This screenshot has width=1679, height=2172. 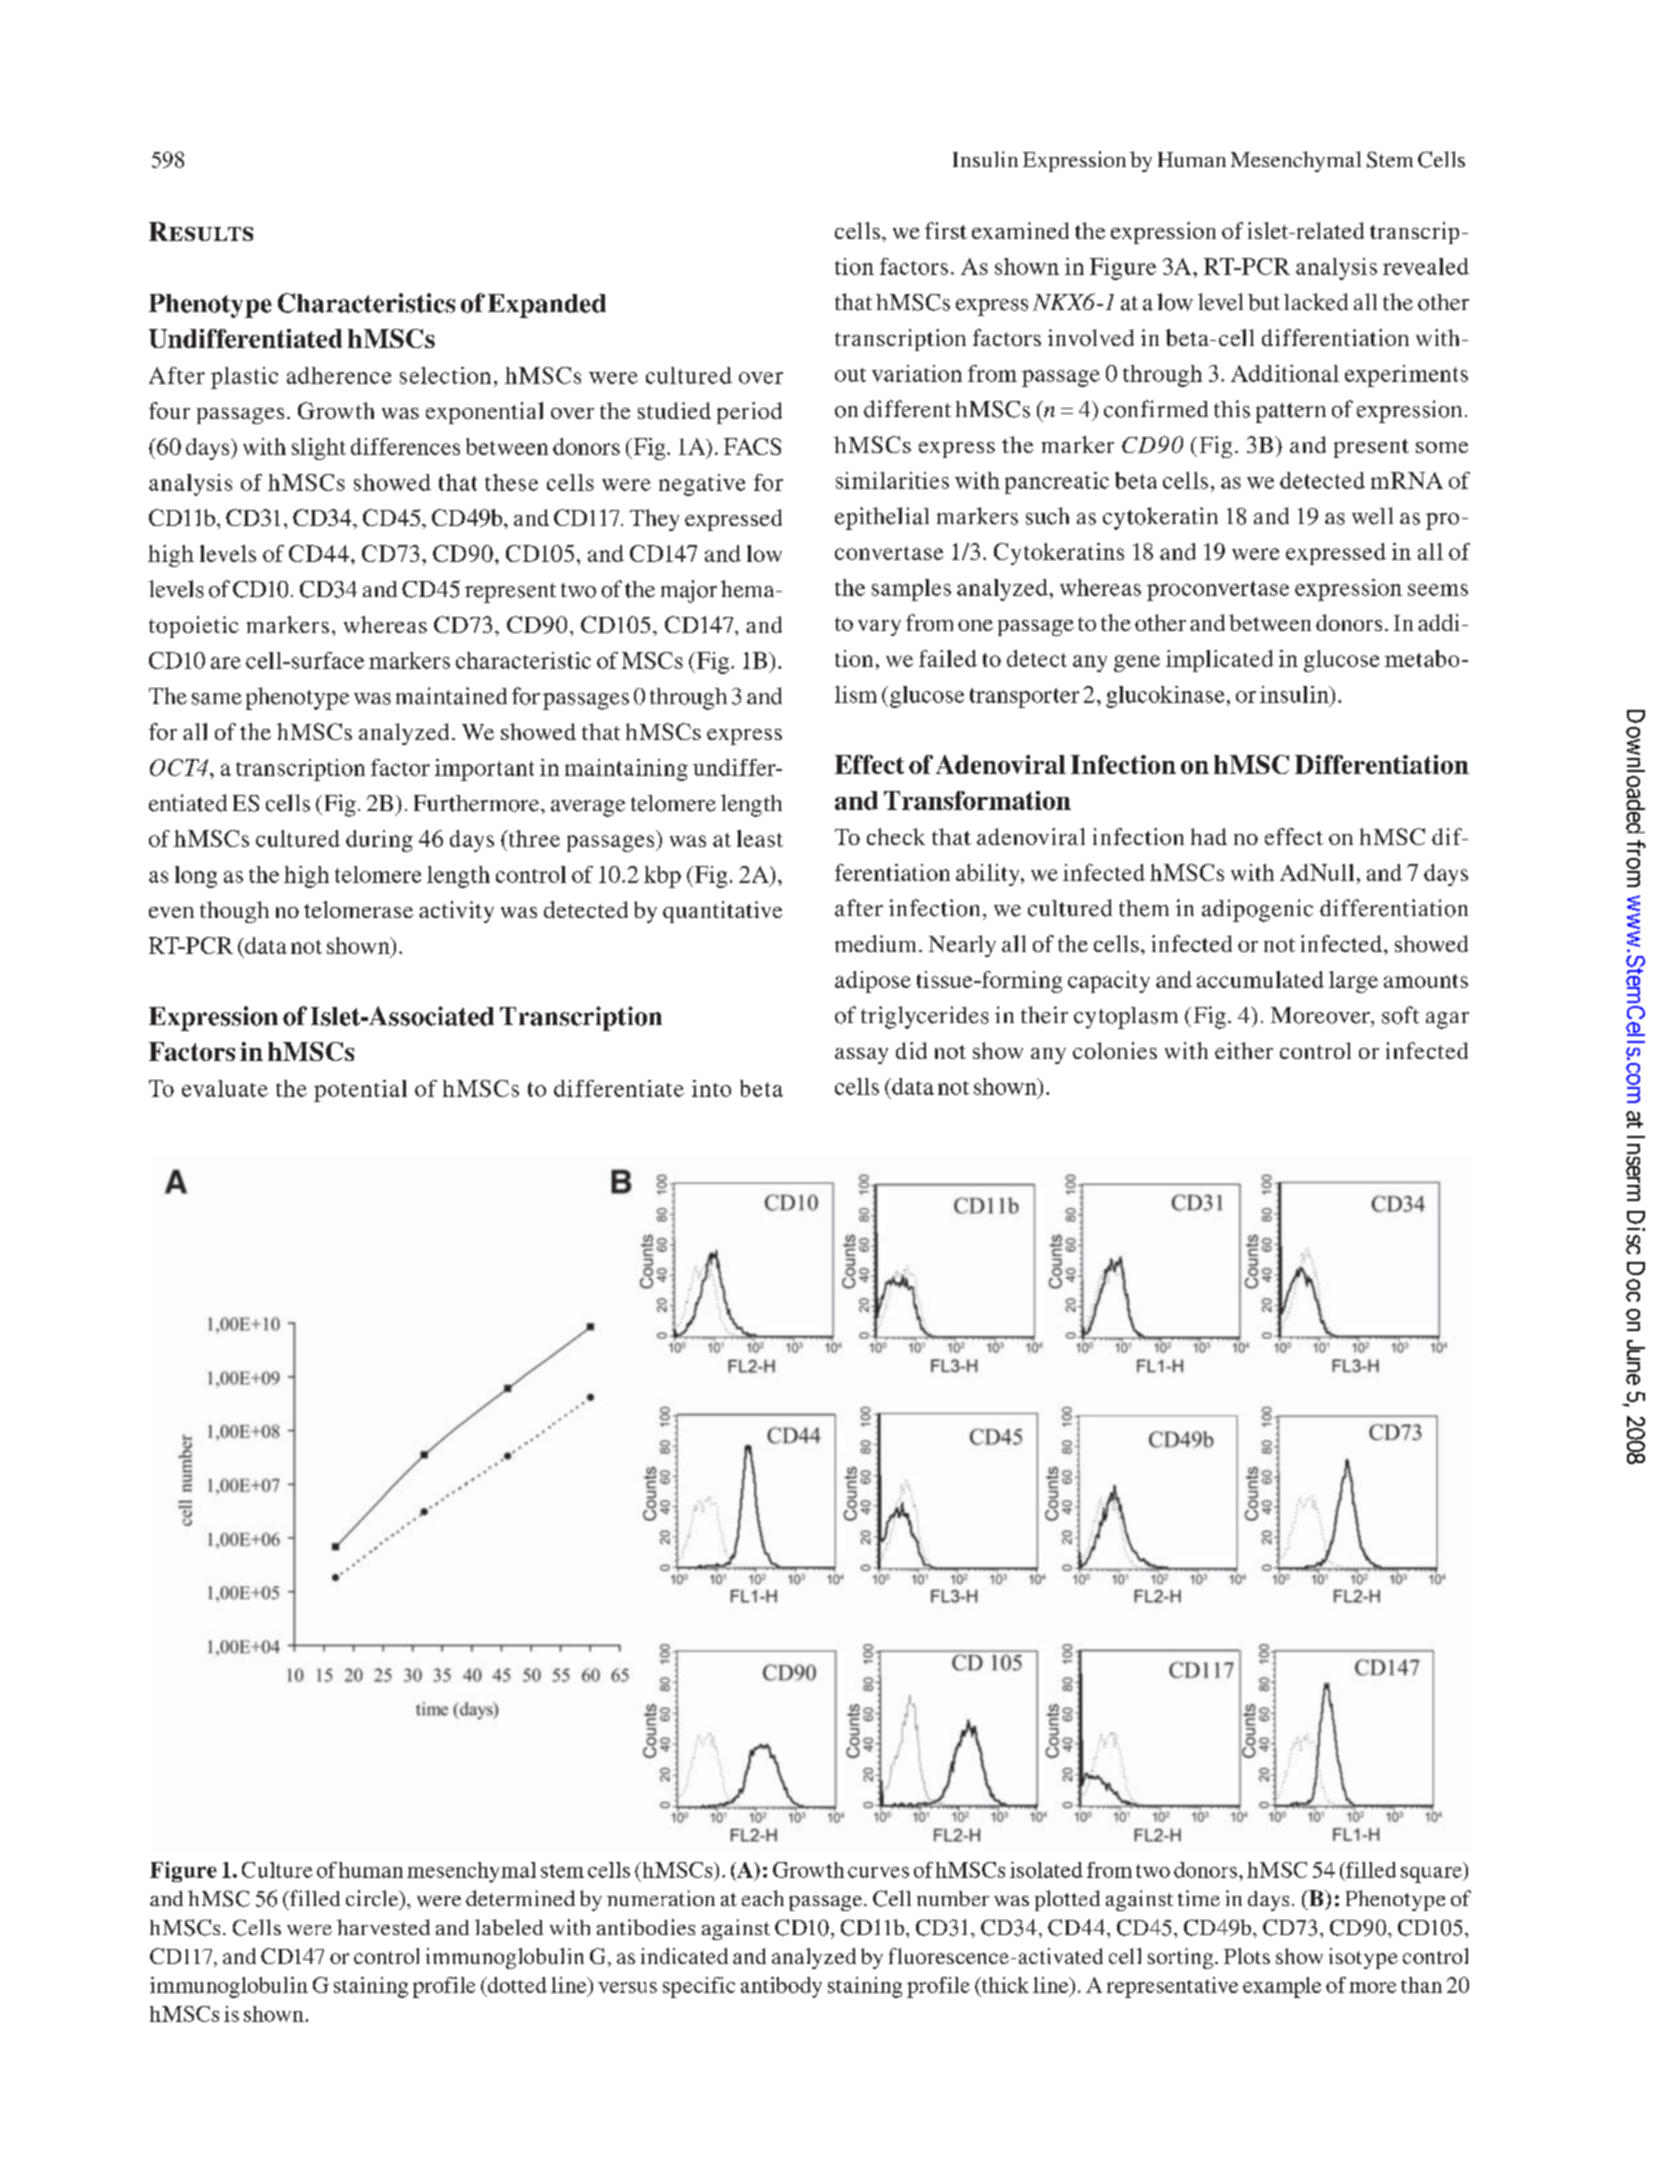 I want to click on same, so click(x=217, y=699).
